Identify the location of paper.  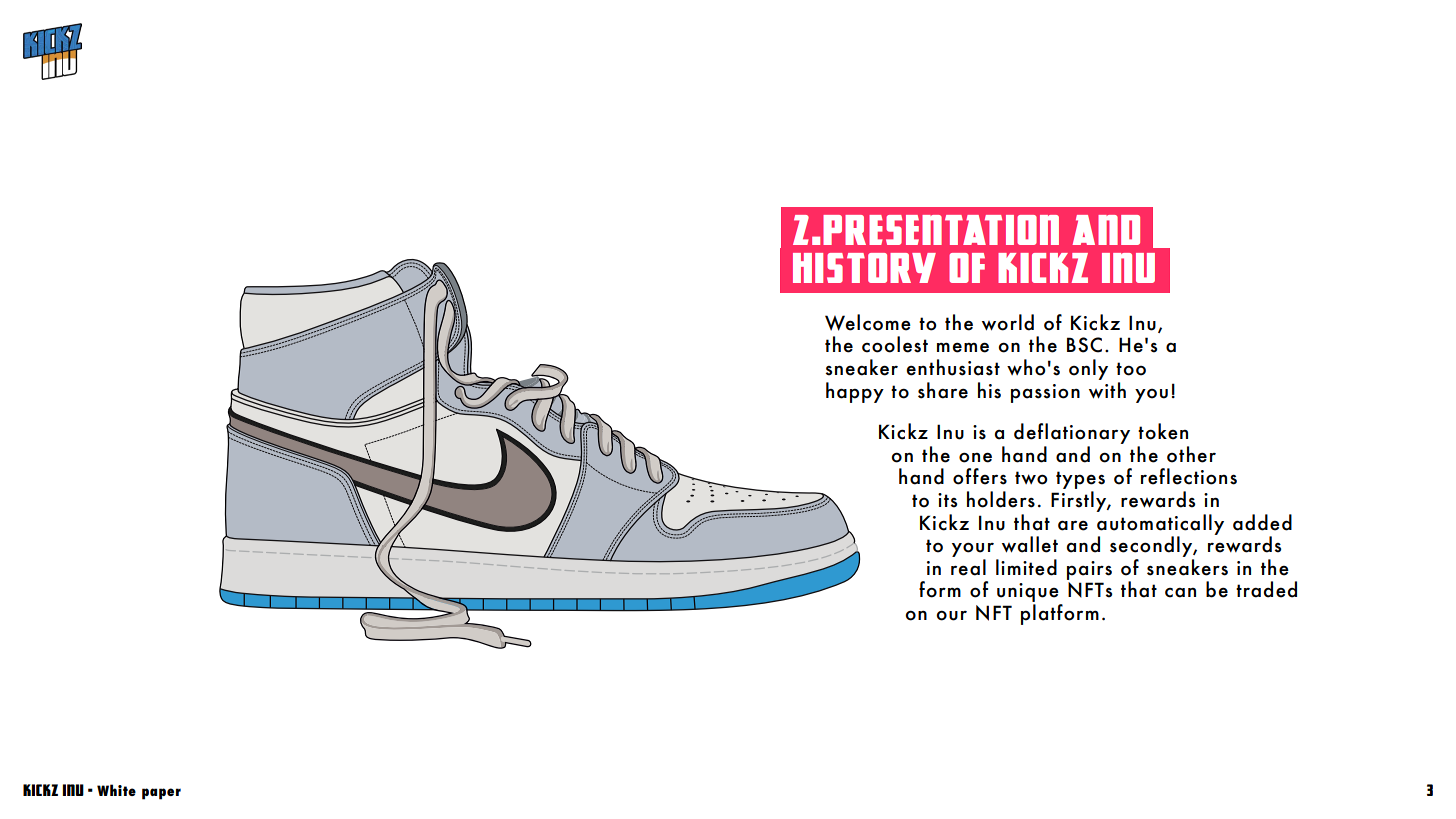
(161, 794).
